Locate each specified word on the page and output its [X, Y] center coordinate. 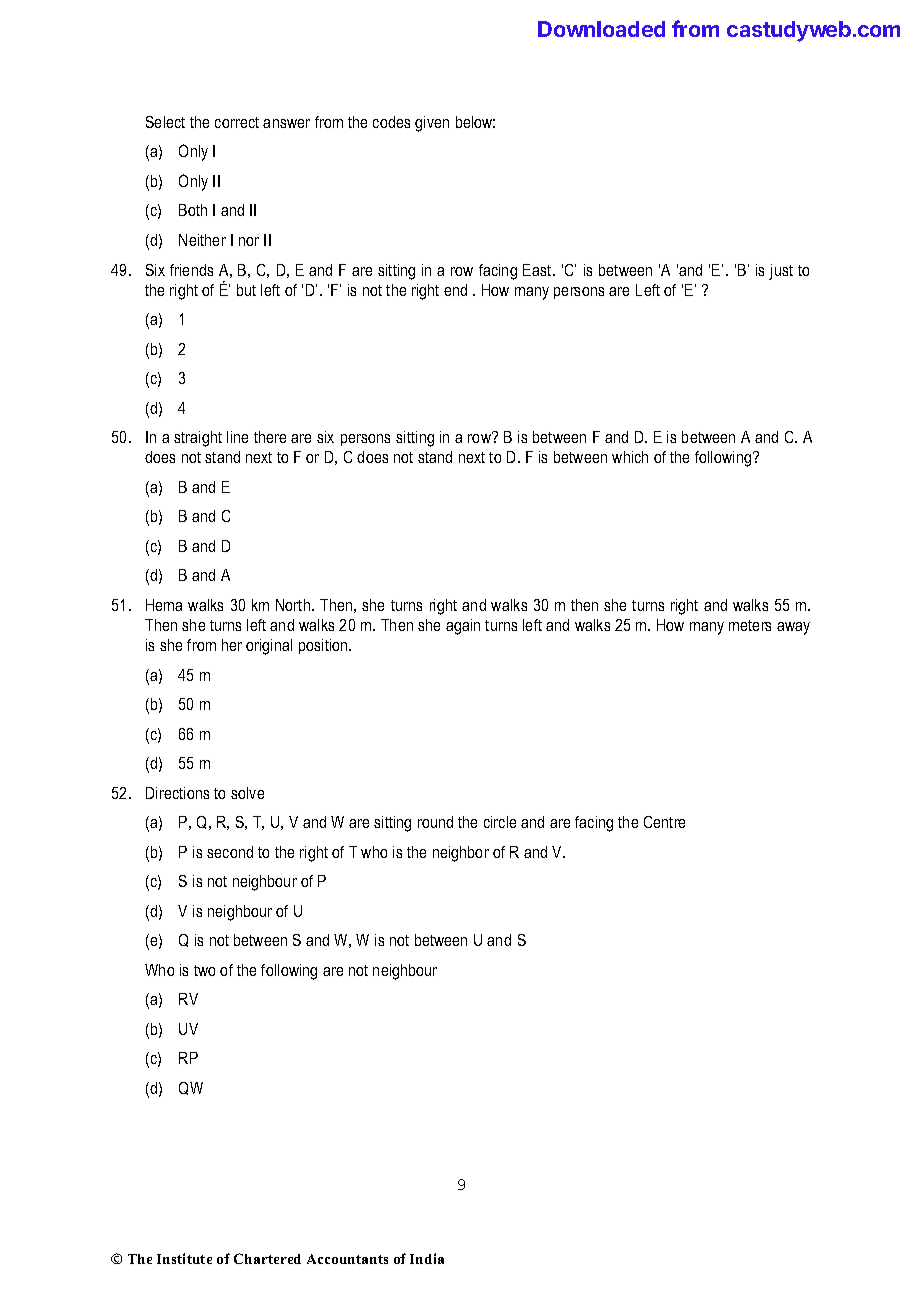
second [230, 852]
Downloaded [601, 29]
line [237, 437]
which [630, 457]
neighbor [461, 854]
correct [237, 122]
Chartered [267, 1258]
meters [750, 625]
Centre [664, 822]
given [432, 124]
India [427, 1258]
